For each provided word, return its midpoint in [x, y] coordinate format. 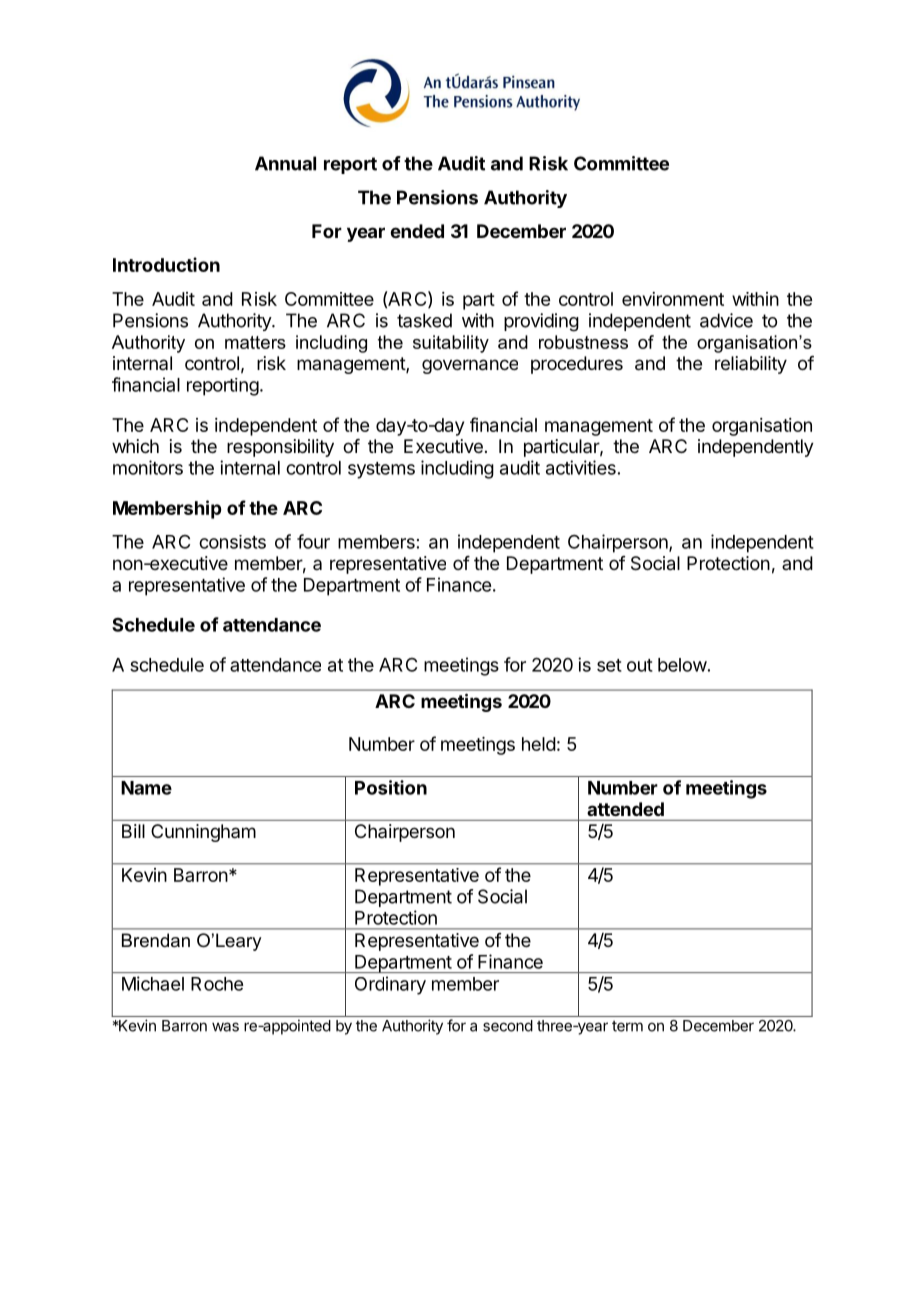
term [627, 1026]
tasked [424, 320]
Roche [217, 984]
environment [673, 299]
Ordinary [390, 985]
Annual [285, 163]
